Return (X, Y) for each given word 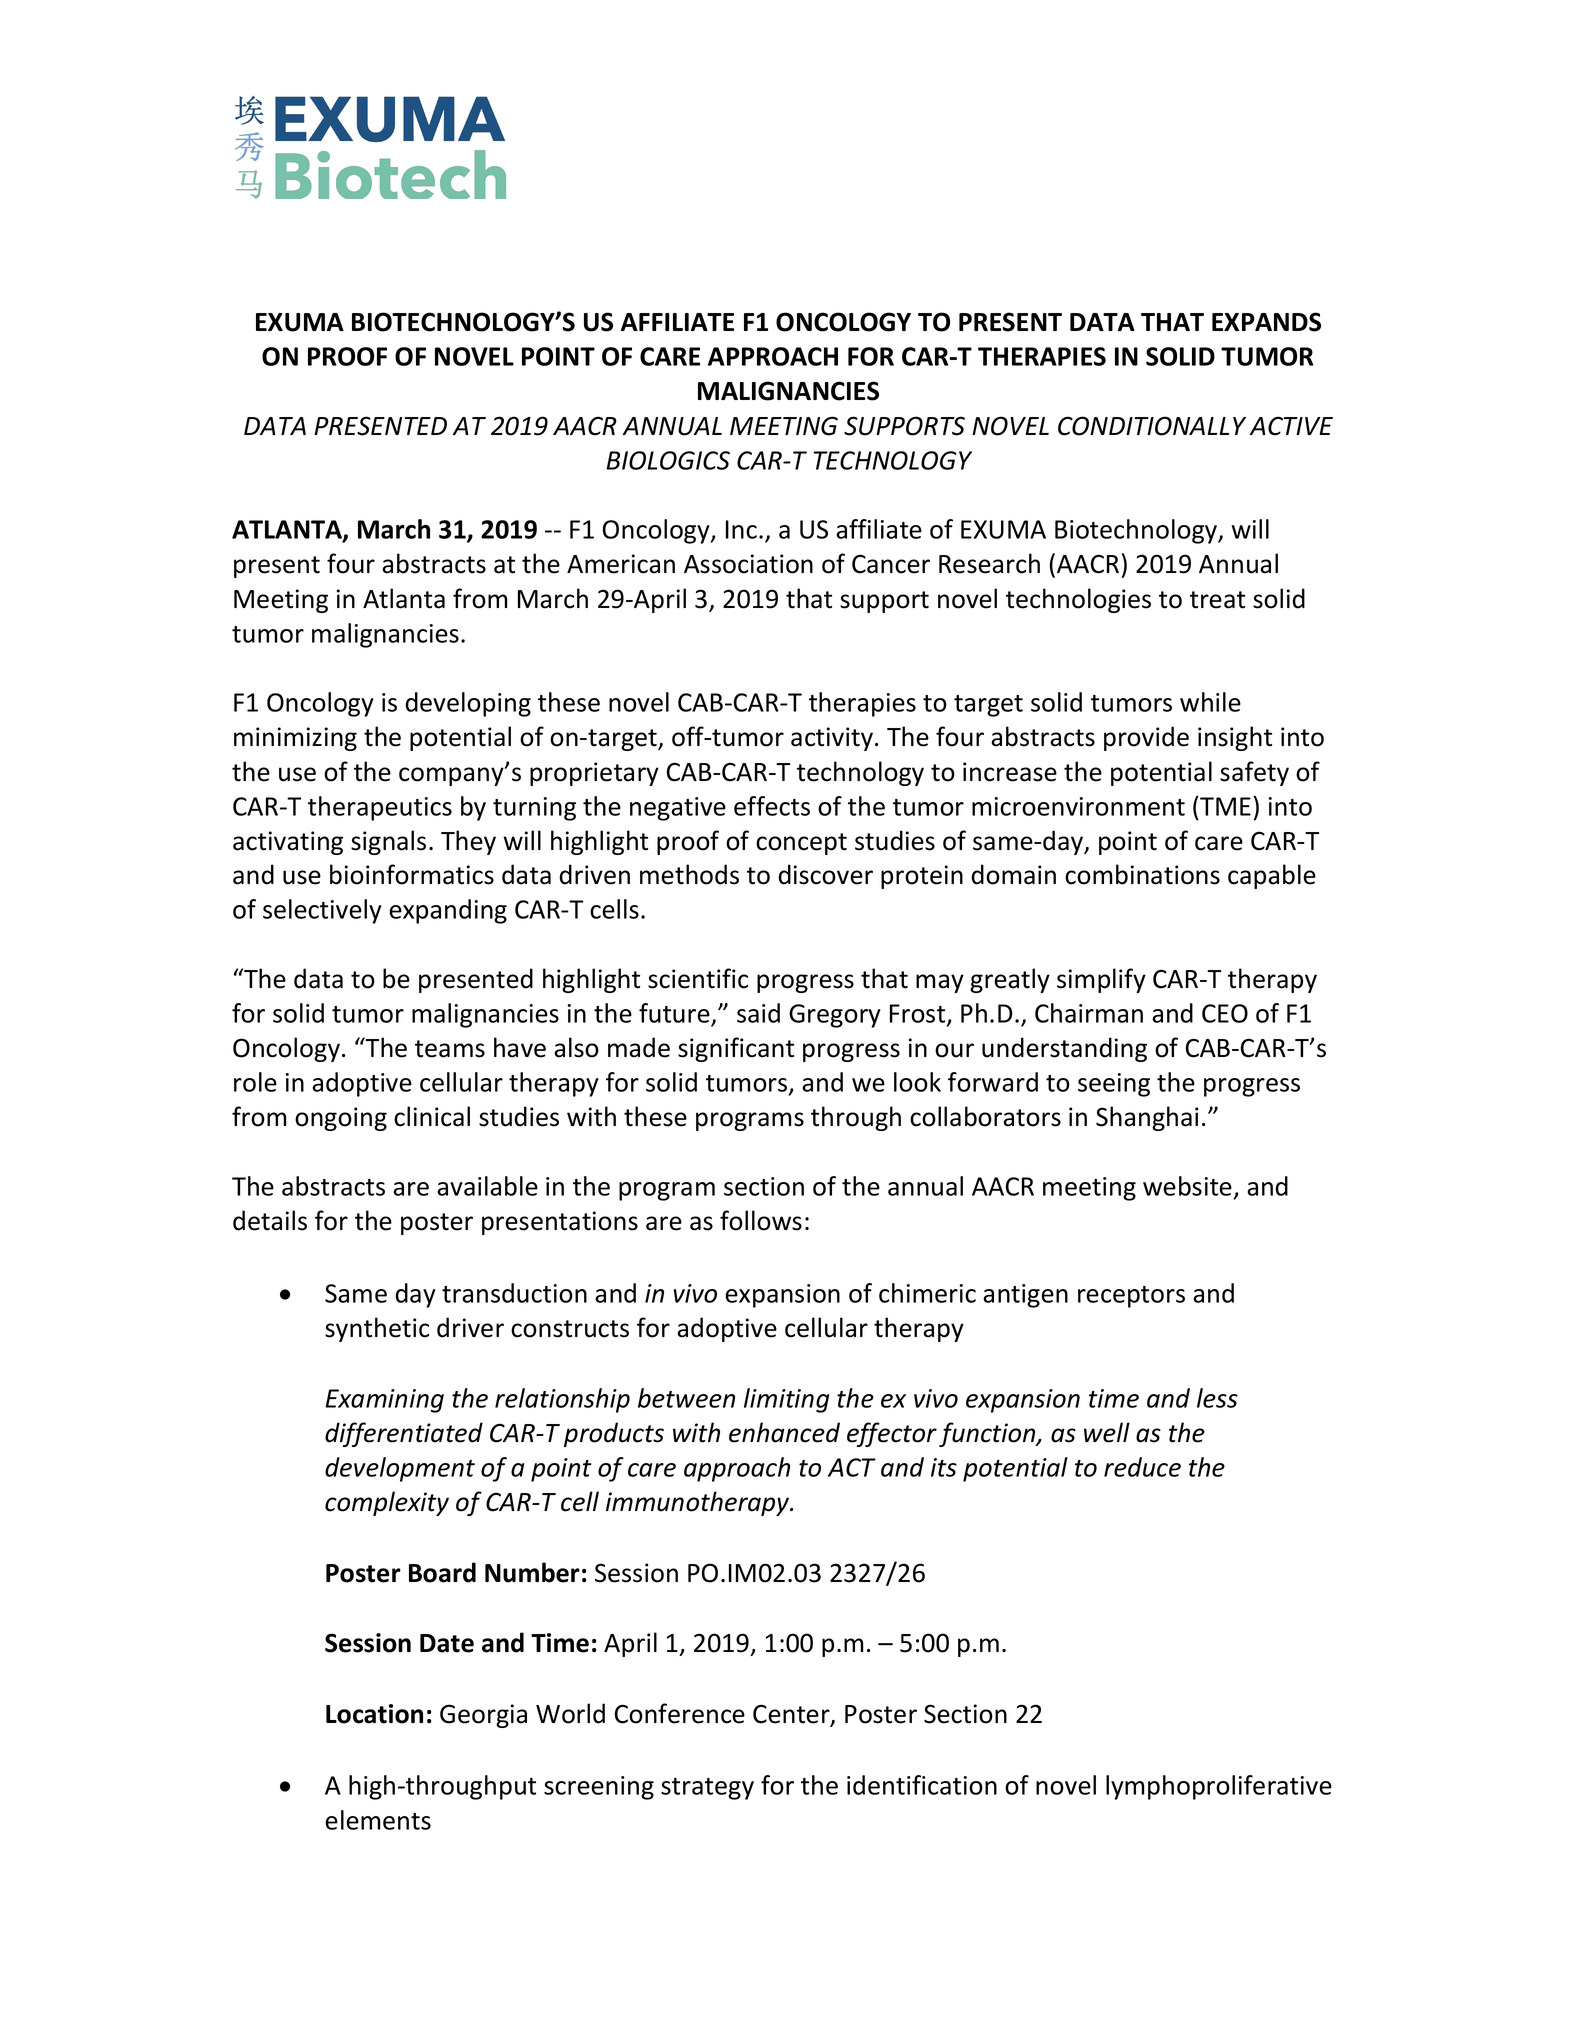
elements (378, 1820)
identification (922, 1785)
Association (748, 564)
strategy (707, 1789)
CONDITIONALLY (1152, 426)
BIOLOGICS (668, 460)
